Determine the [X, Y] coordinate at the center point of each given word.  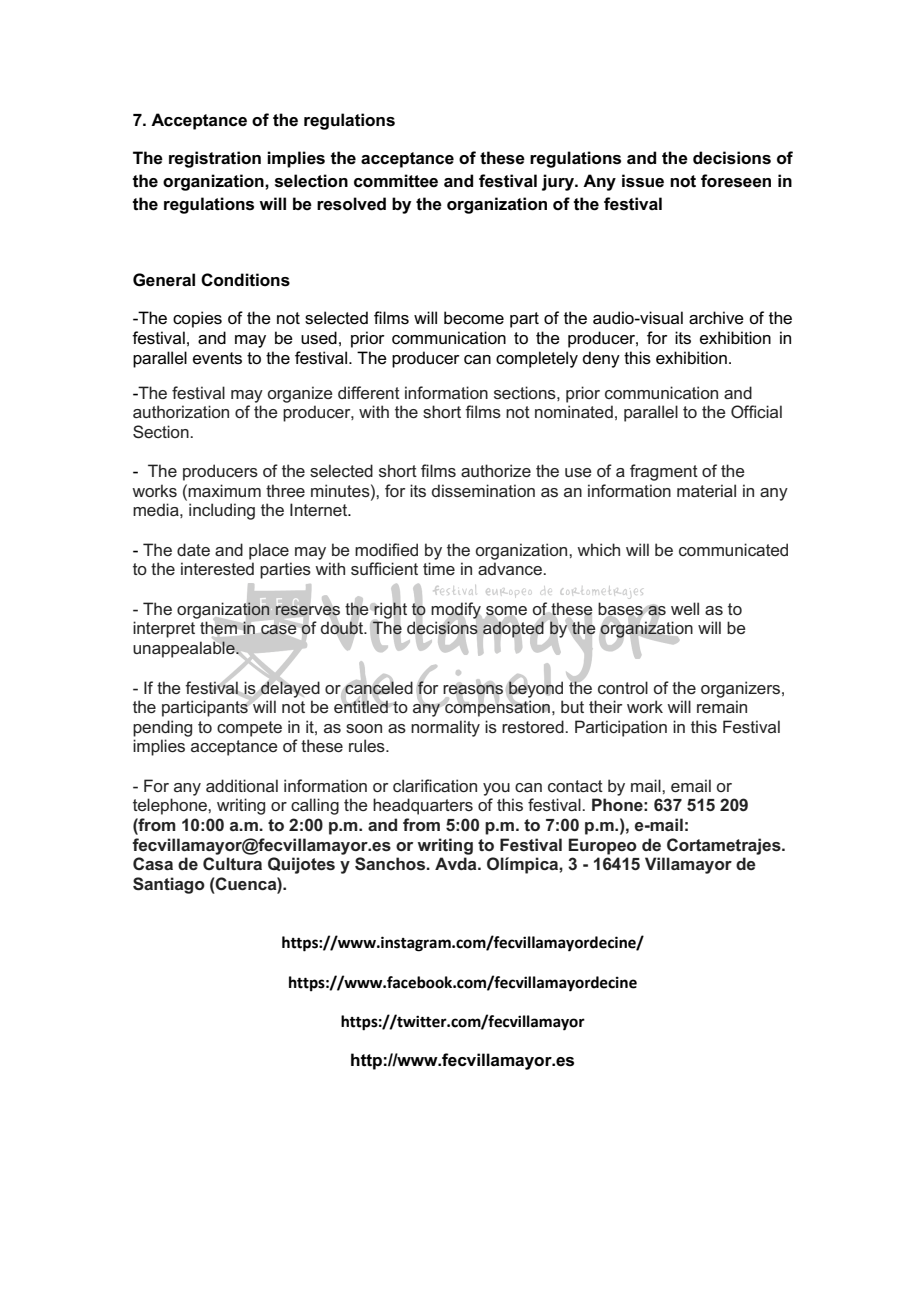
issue [643, 181]
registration [215, 159]
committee [396, 181]
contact [575, 786]
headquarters [423, 806]
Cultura [232, 863]
